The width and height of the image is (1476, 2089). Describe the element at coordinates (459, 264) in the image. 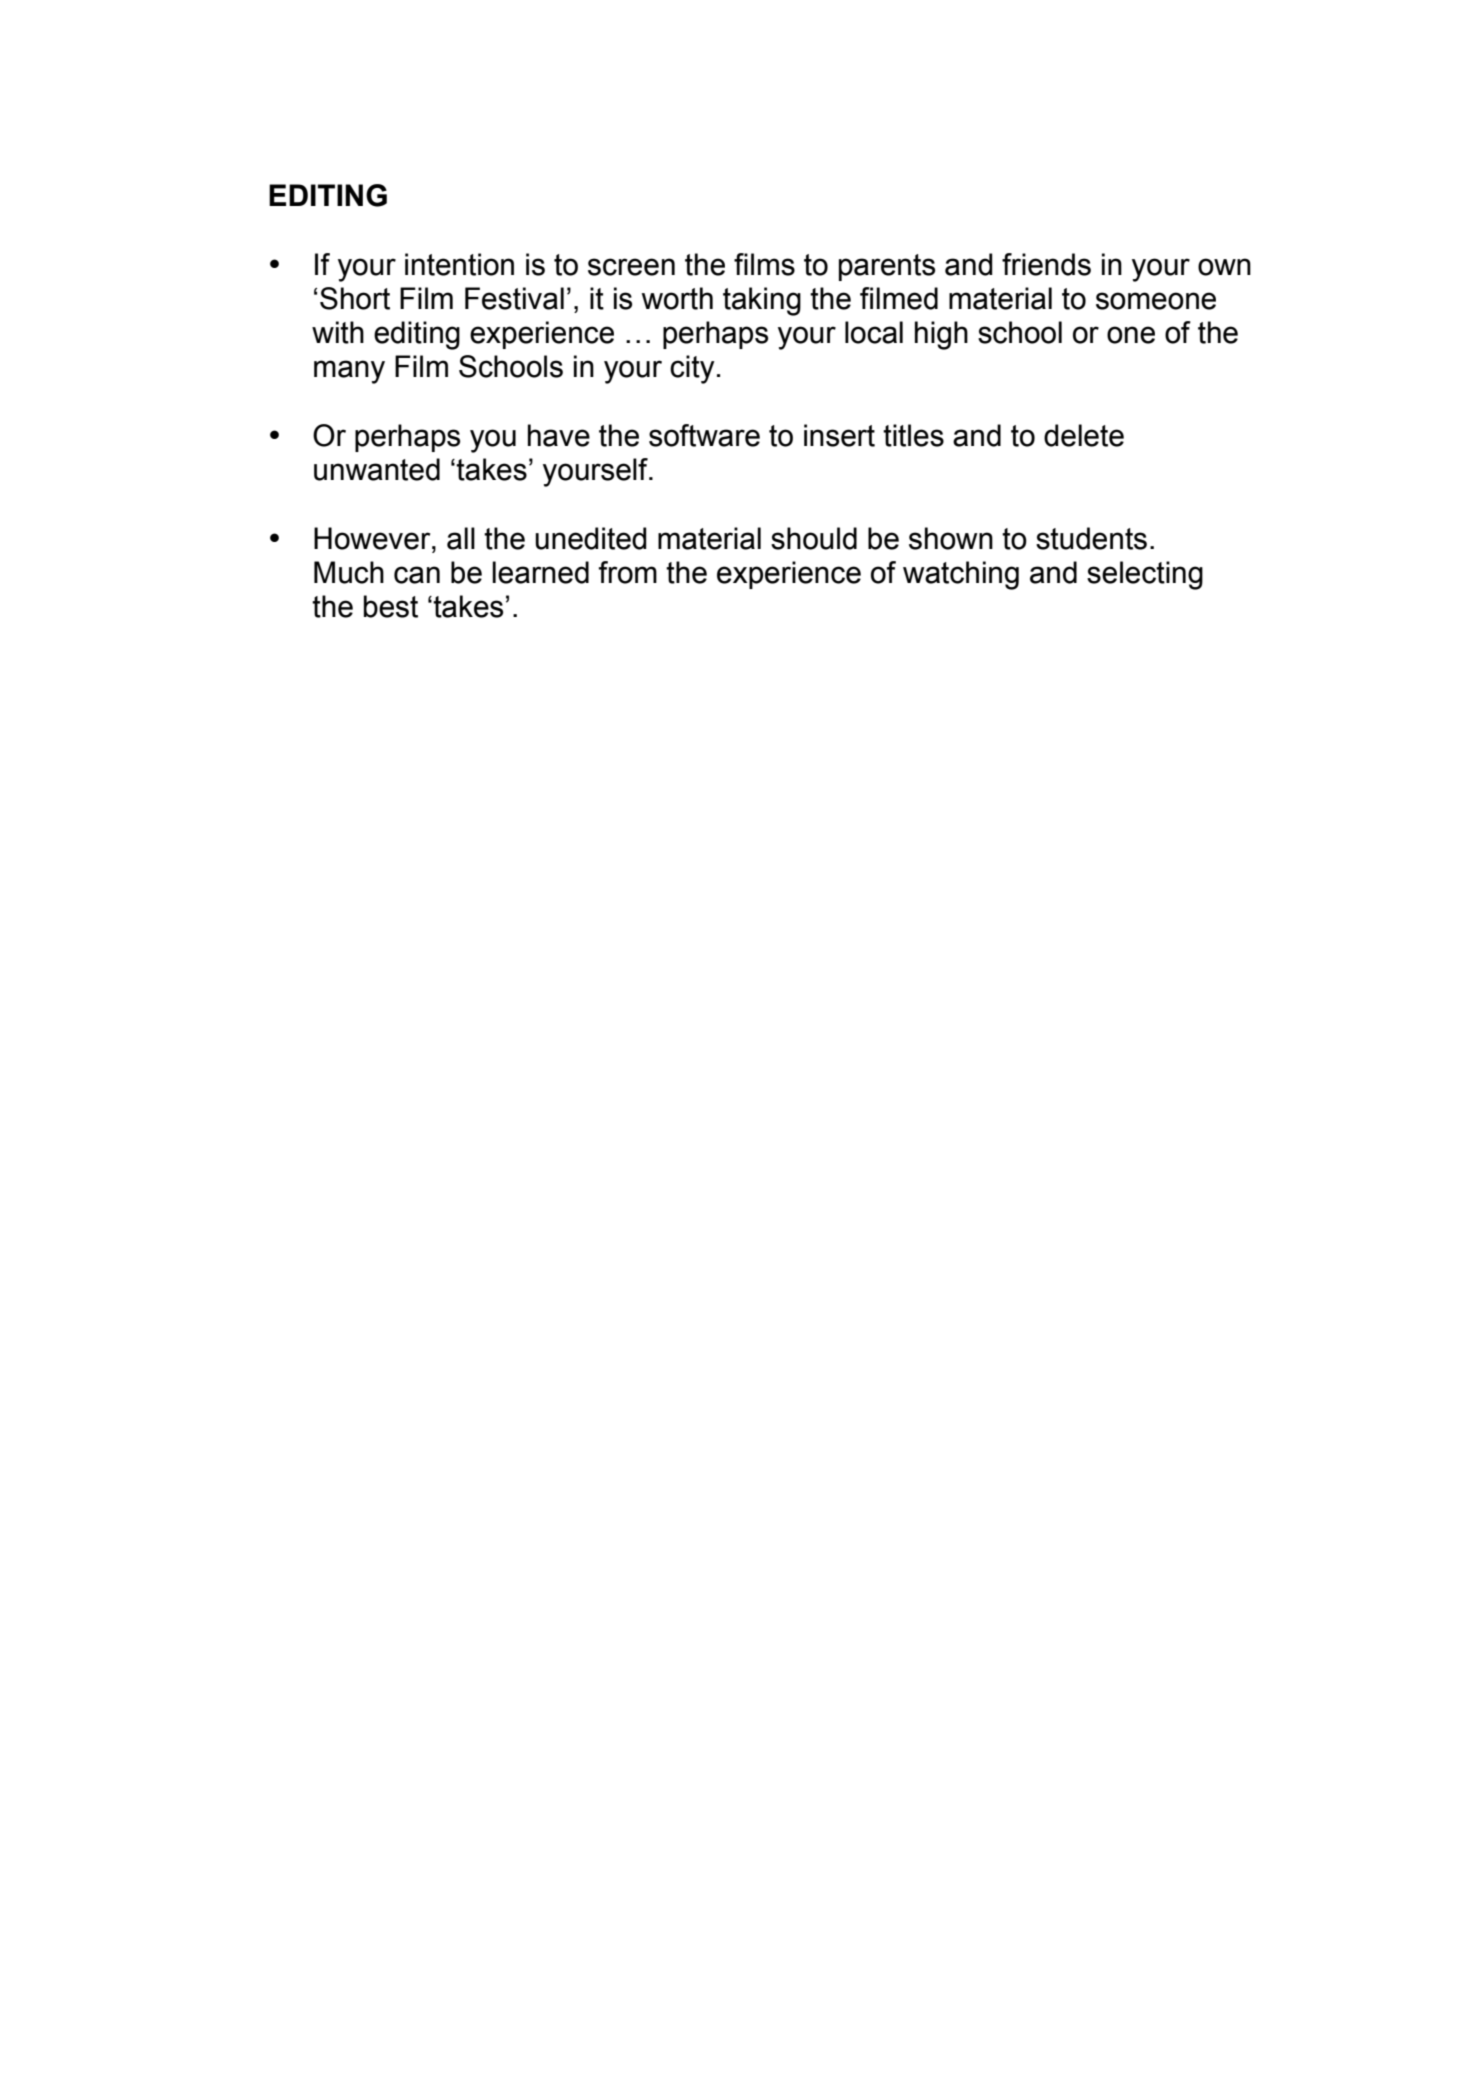

I see `intention` at that location.
